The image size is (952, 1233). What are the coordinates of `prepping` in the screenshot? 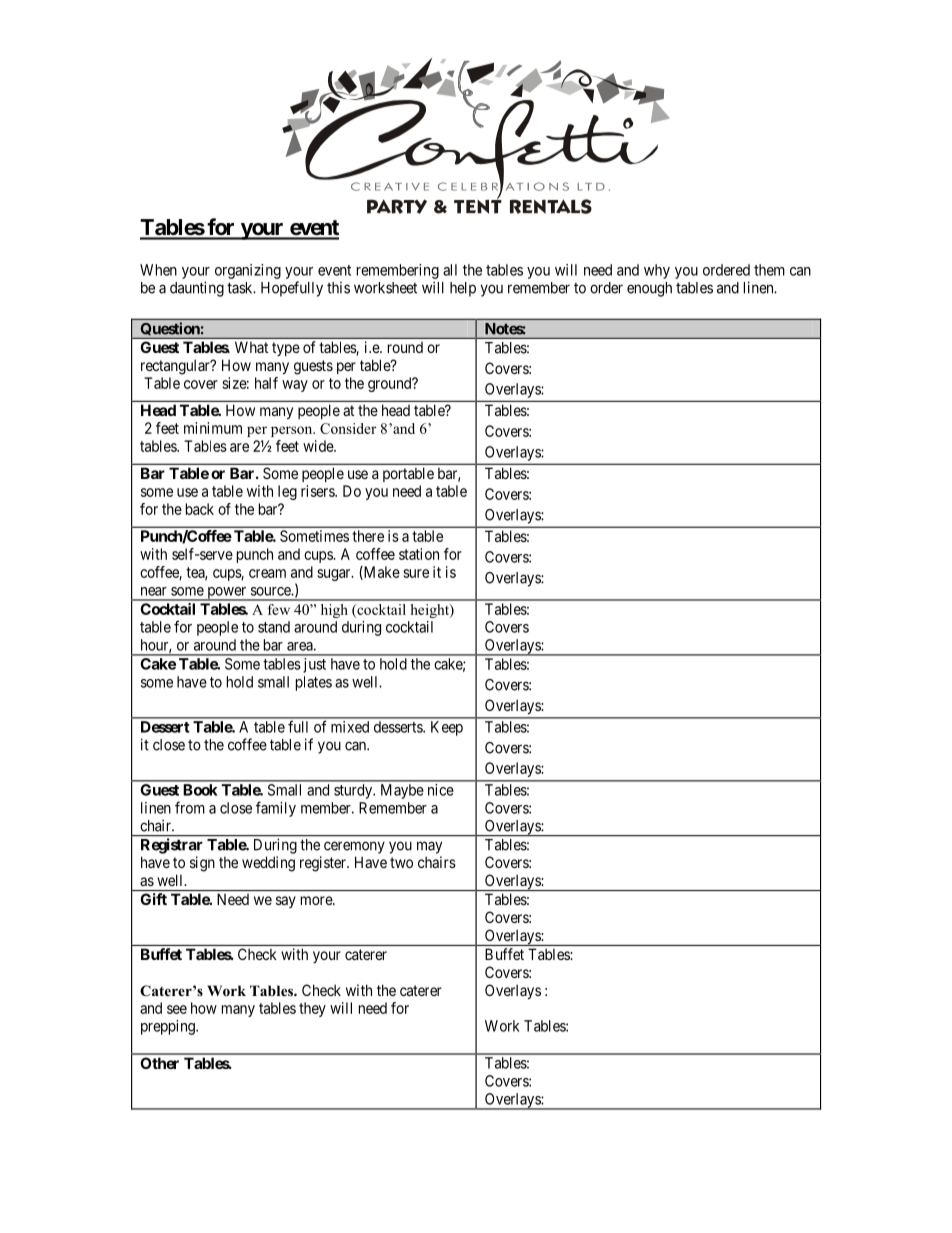 It's located at (169, 1027).
